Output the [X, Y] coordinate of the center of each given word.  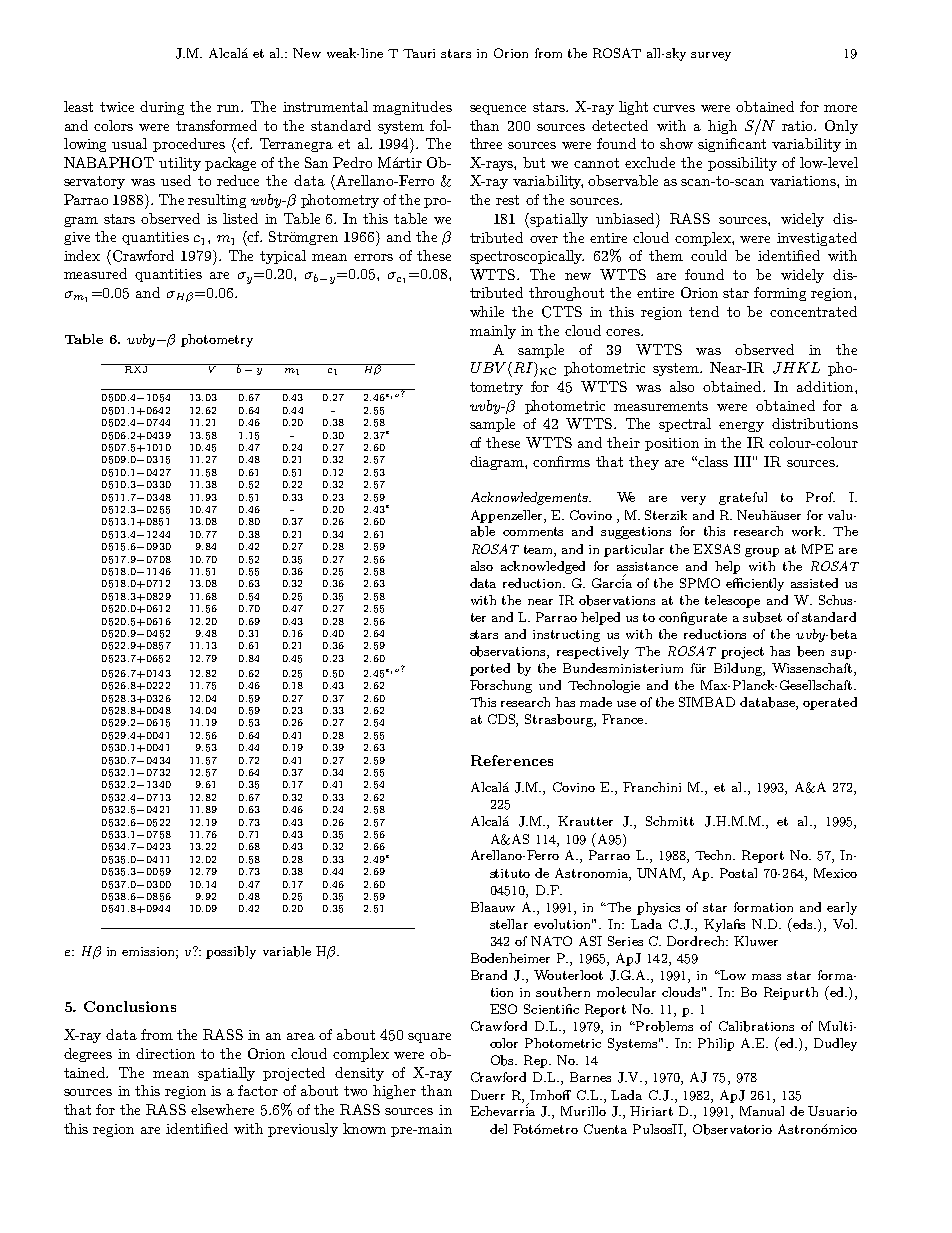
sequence [498, 110]
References [512, 760]
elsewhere [222, 1109]
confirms [561, 461]
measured [95, 273]
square [429, 1038]
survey [711, 56]
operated [830, 703]
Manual [762, 1111]
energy [741, 427]
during [162, 108]
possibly [231, 952]
